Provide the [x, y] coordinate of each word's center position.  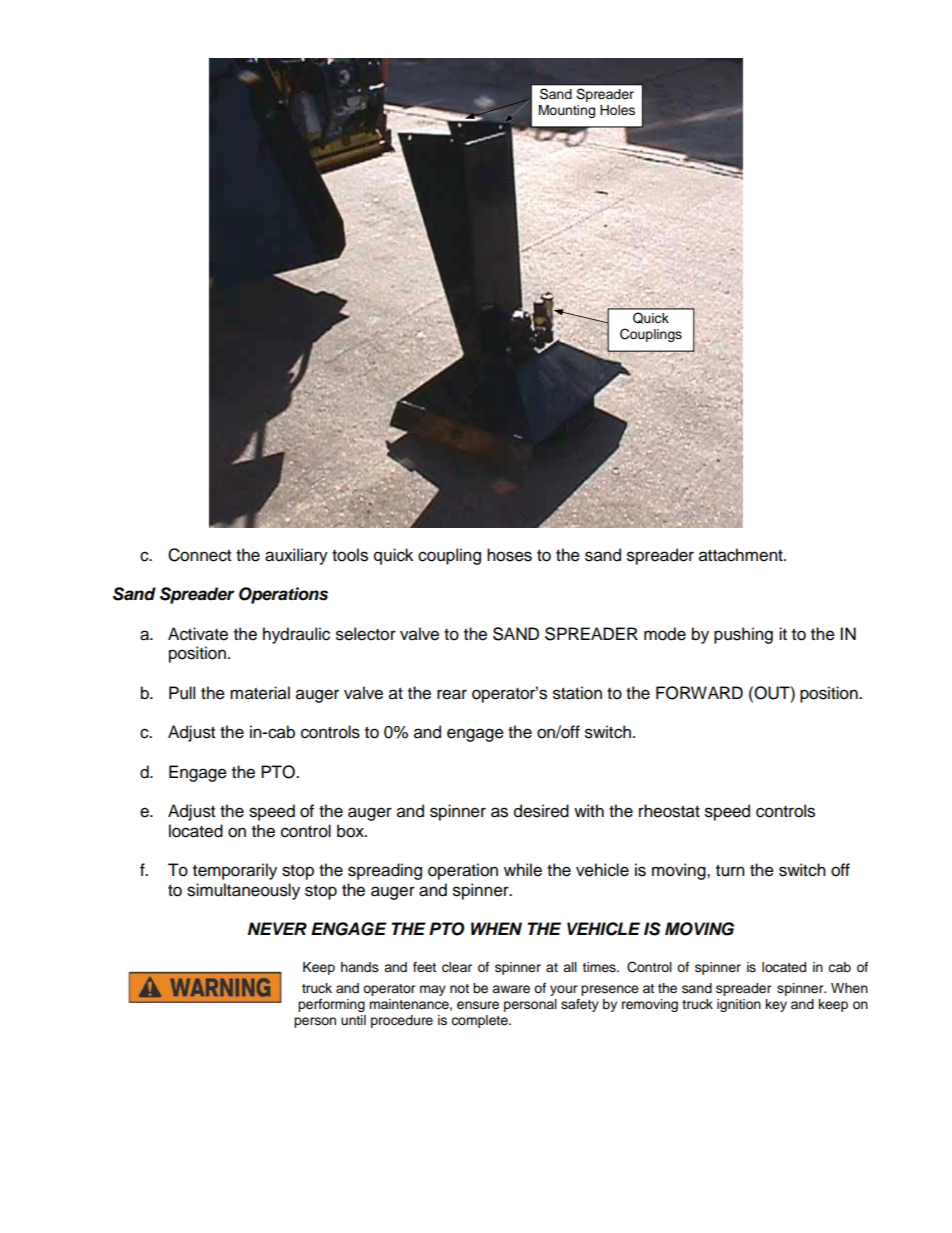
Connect [199, 555]
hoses [509, 555]
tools [350, 555]
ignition [739, 1005]
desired [541, 811]
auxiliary [296, 556]
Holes [617, 110]
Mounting [567, 111]
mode [665, 634]
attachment [742, 555]
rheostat [669, 811]
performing [331, 1005]
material [260, 693]
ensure [478, 1005]
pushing [743, 635]
